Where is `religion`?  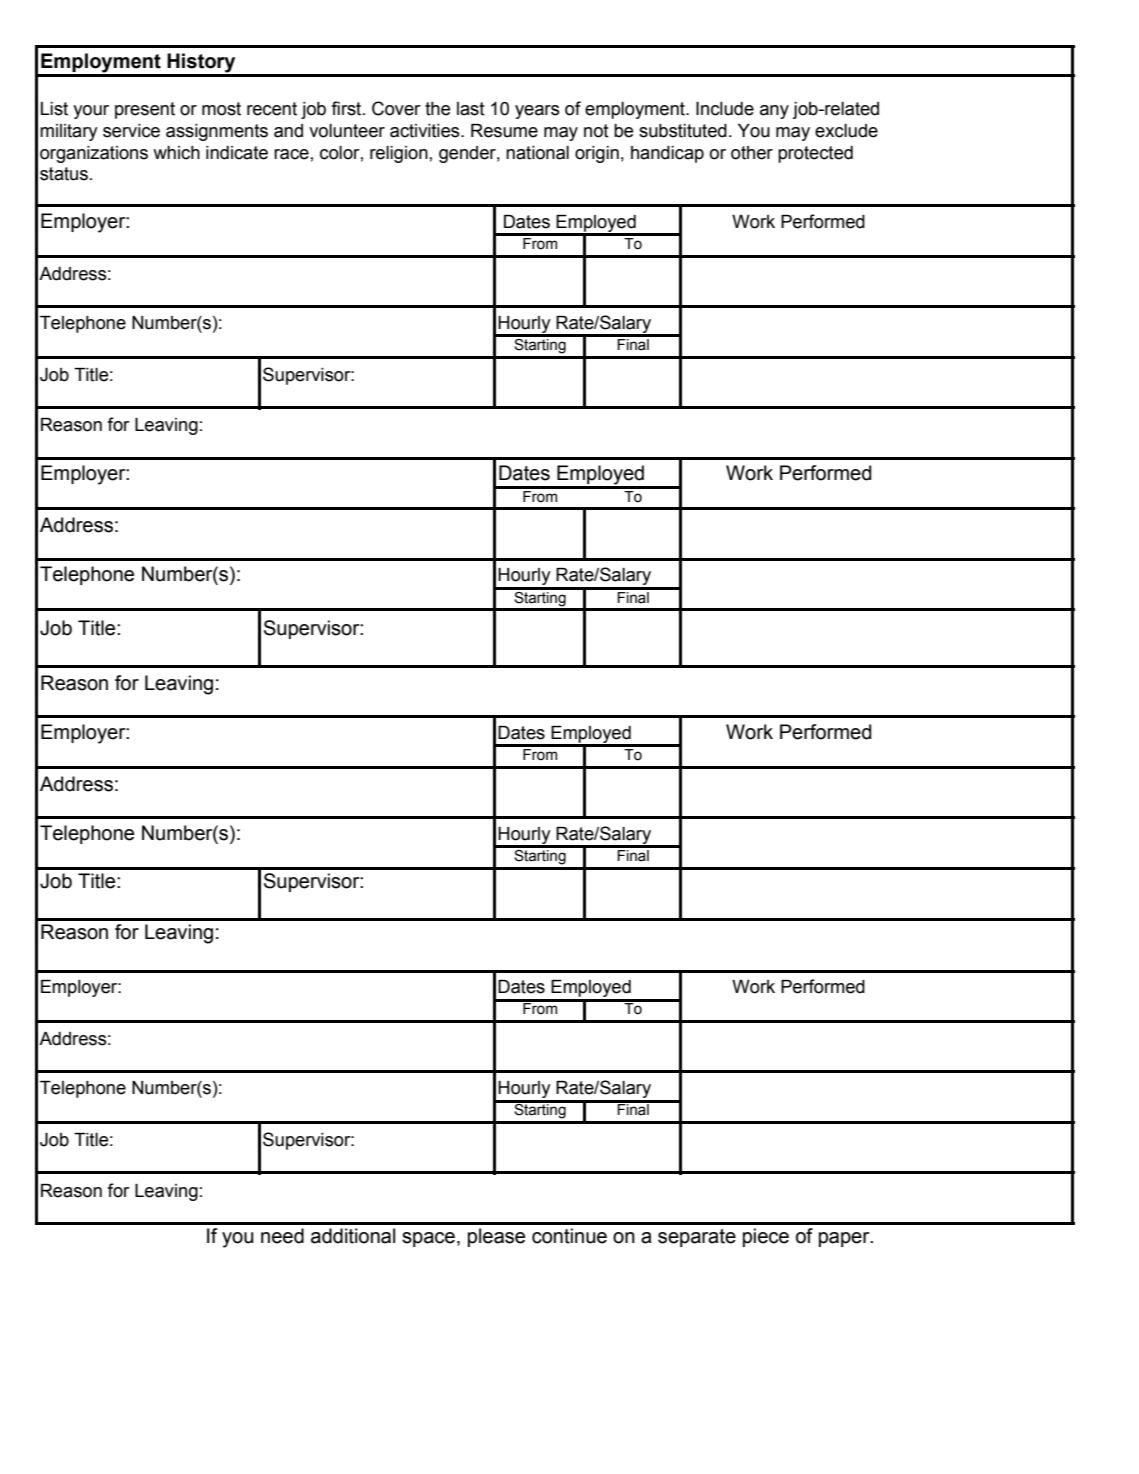 religion is located at coordinates (399, 154).
